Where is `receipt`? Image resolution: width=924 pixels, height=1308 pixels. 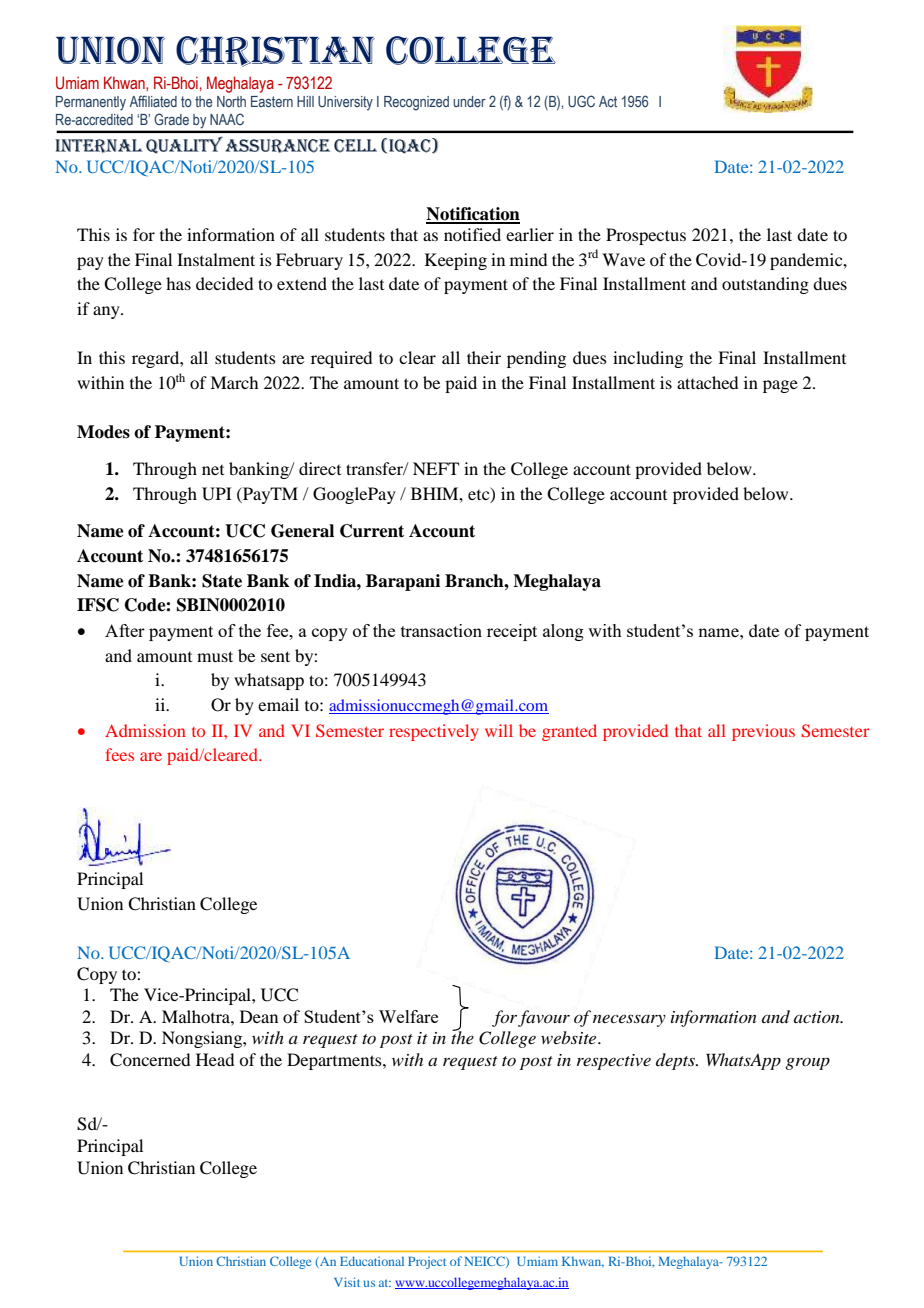
receipt is located at coordinates (512, 632).
